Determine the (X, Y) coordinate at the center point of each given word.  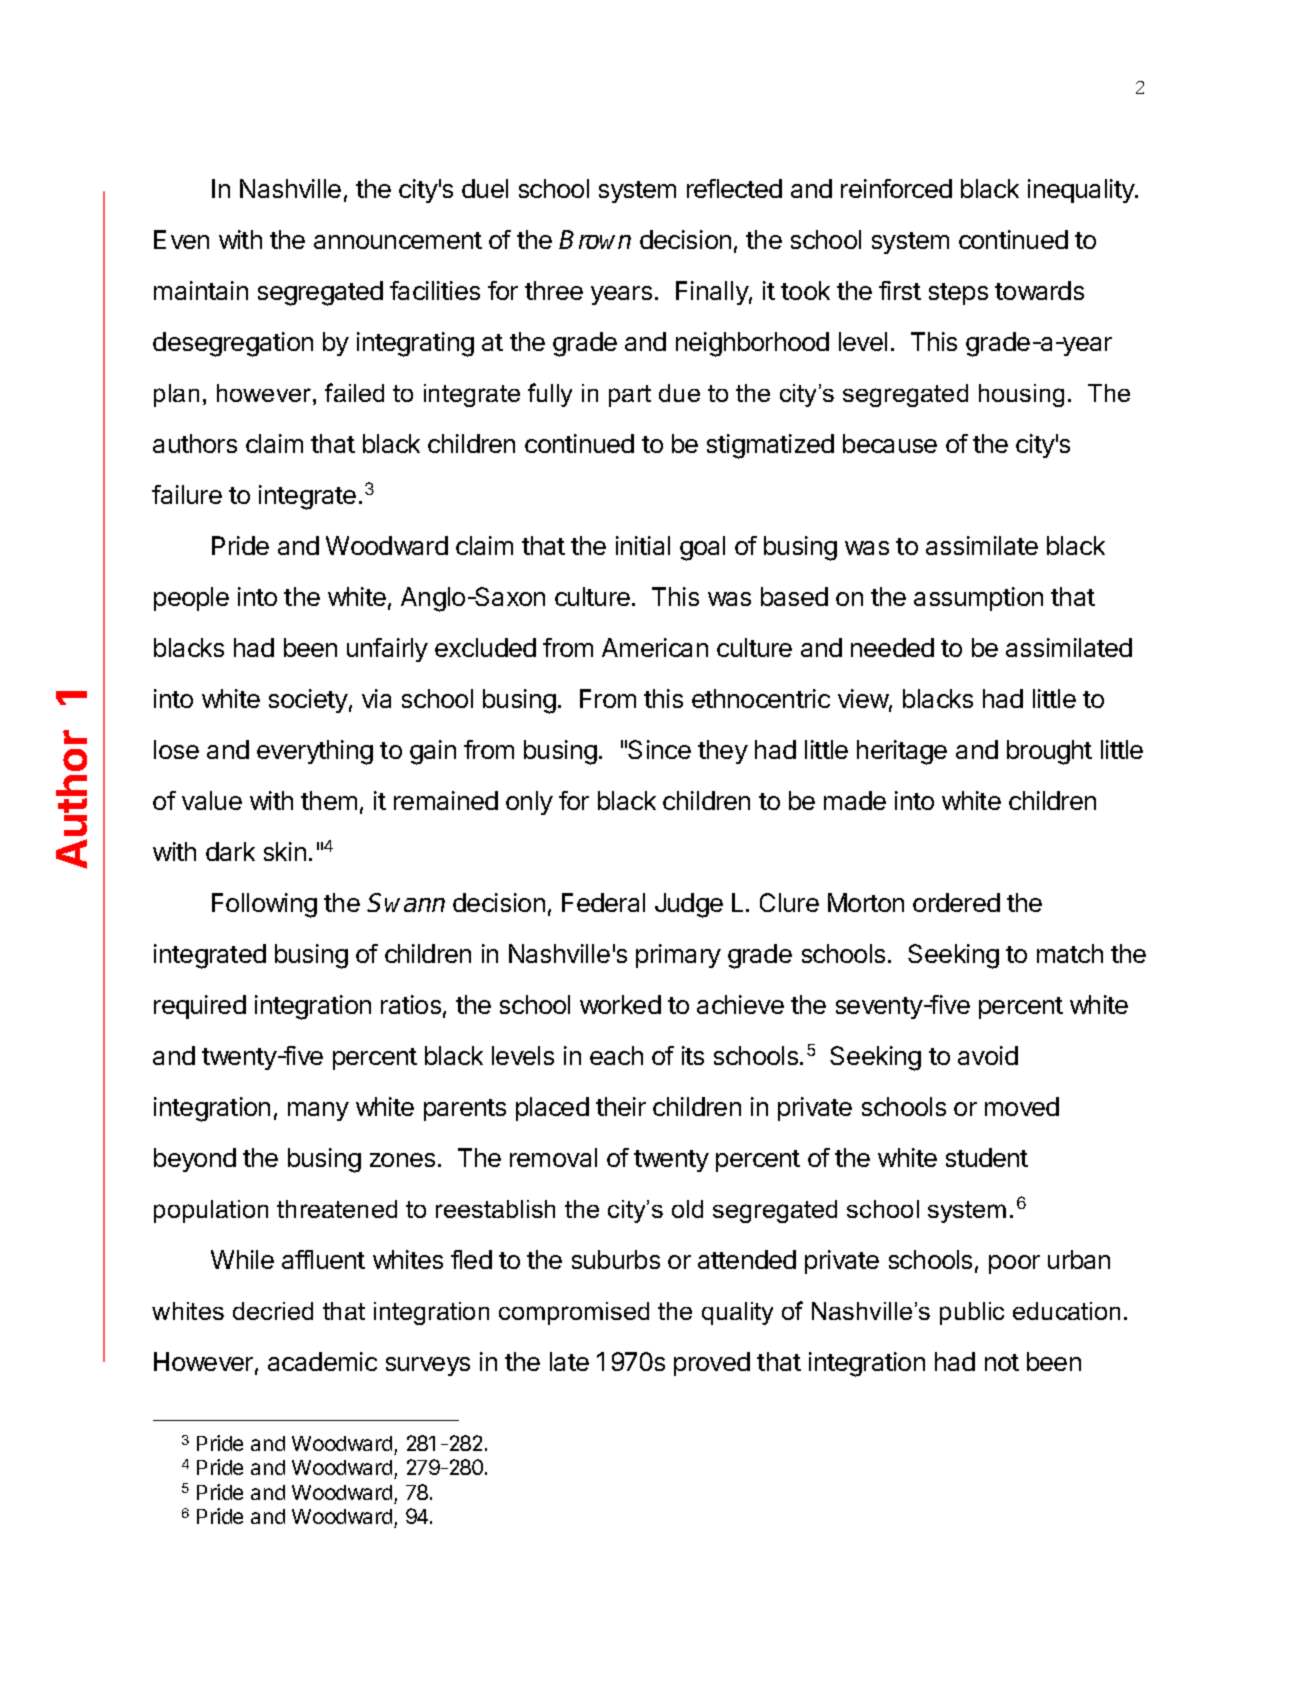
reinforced (896, 188)
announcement (398, 240)
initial (643, 545)
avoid (988, 1055)
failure (187, 494)
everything (315, 752)
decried (273, 1311)
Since (659, 749)
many (318, 1111)
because (890, 443)
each (616, 1055)
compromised (574, 1313)
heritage (902, 752)
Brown (595, 239)
